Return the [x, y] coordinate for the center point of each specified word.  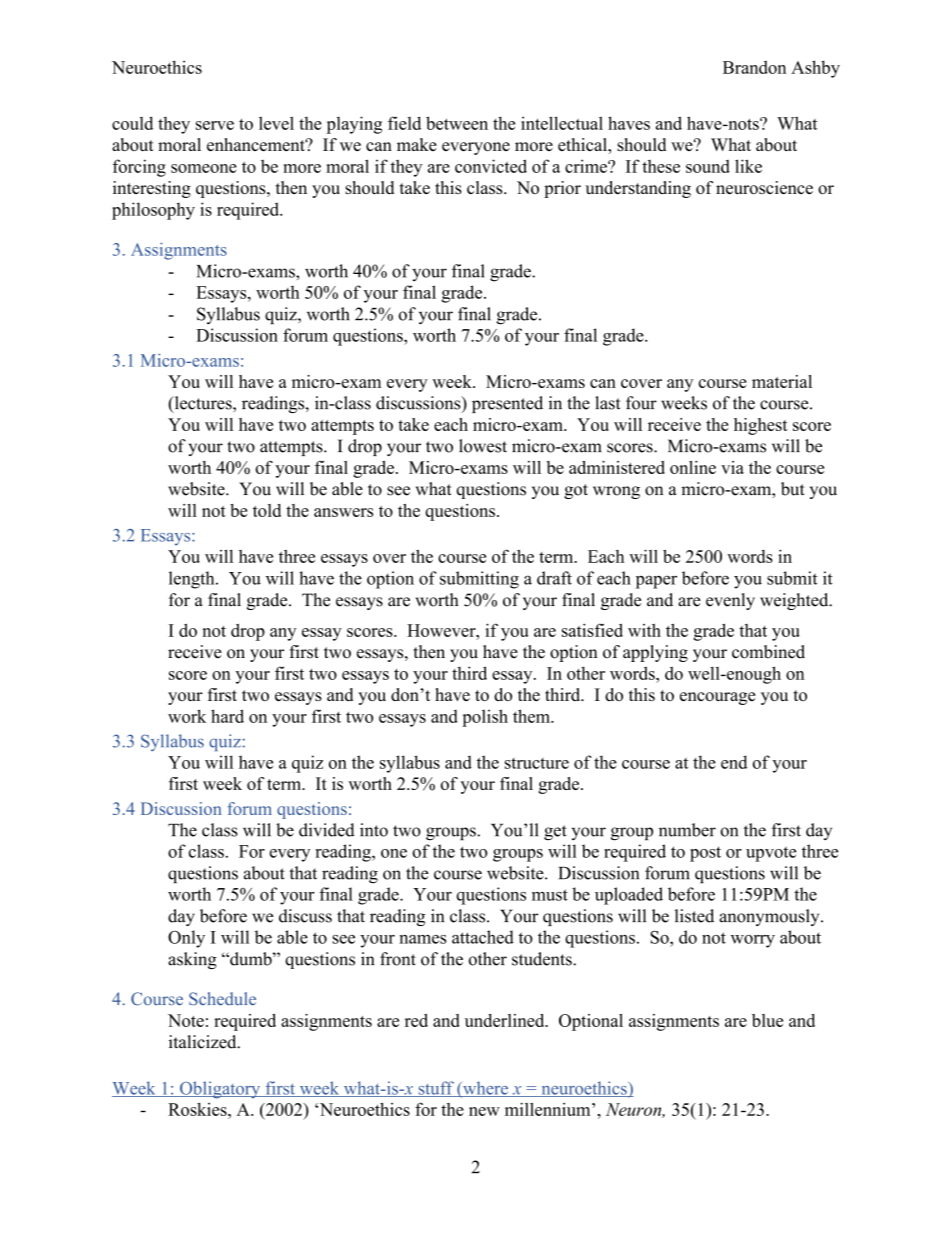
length [193, 580]
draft [554, 578]
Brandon [754, 67]
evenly [730, 601]
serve [215, 125]
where [485, 1089]
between [457, 123]
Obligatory [220, 1090]
